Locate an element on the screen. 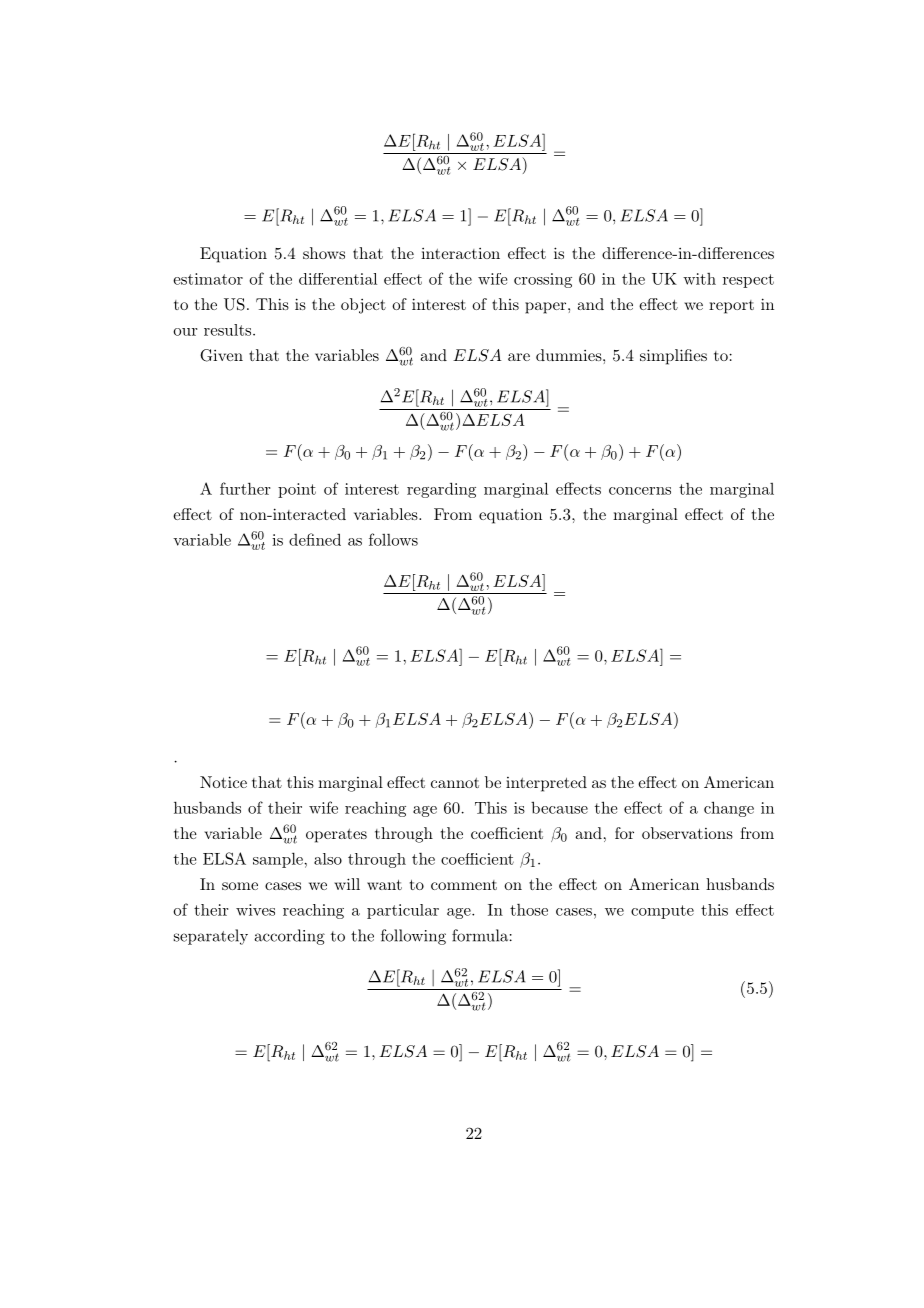  concerns is located at coordinates (640, 491).
